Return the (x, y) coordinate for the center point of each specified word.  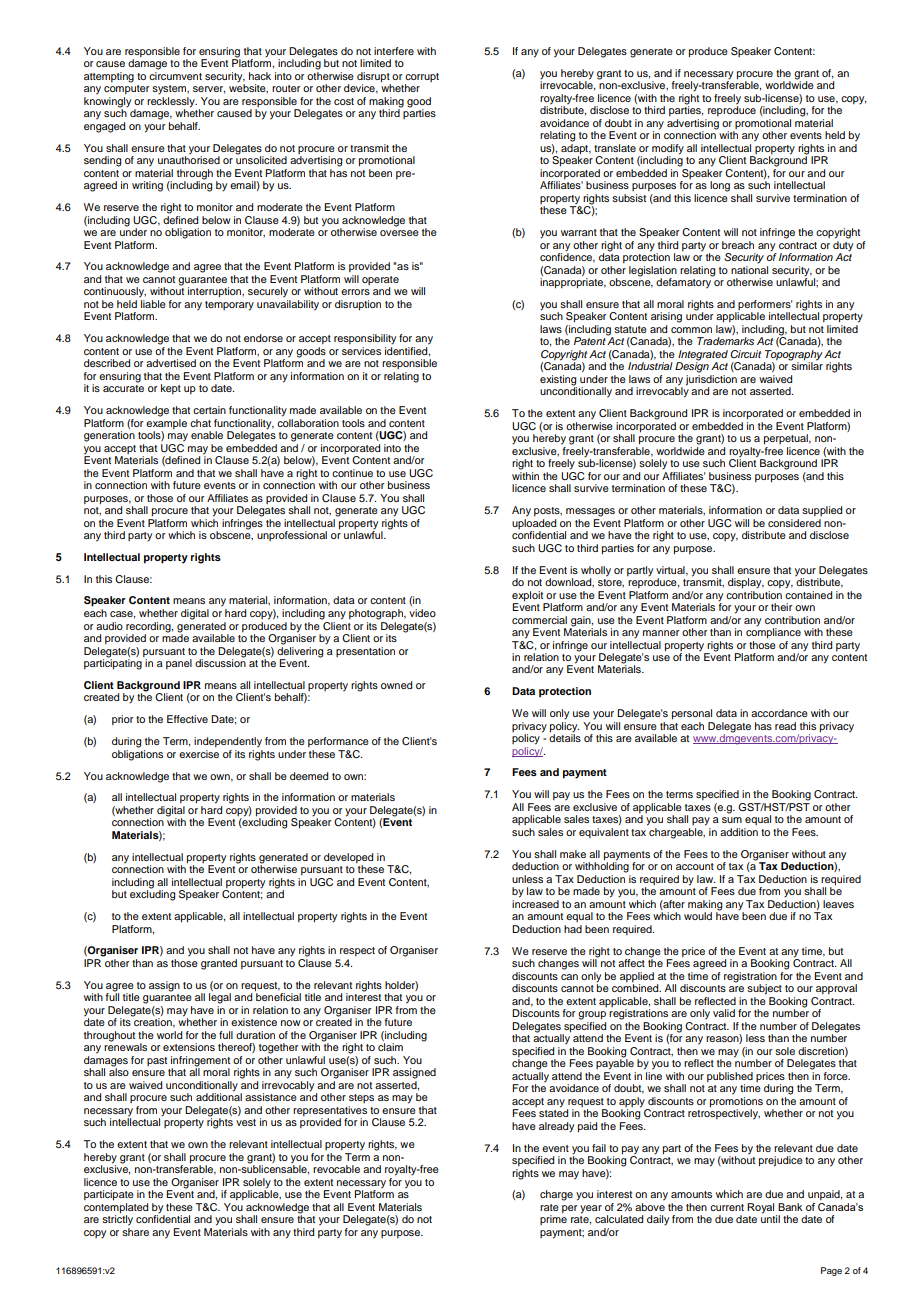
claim (390, 1047)
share (135, 1230)
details (565, 737)
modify (668, 150)
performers (764, 306)
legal (220, 998)
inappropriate (573, 283)
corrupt (422, 77)
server (209, 90)
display (746, 583)
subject (764, 989)
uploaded (534, 524)
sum (732, 820)
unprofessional (292, 536)
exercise (199, 754)
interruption (216, 292)
